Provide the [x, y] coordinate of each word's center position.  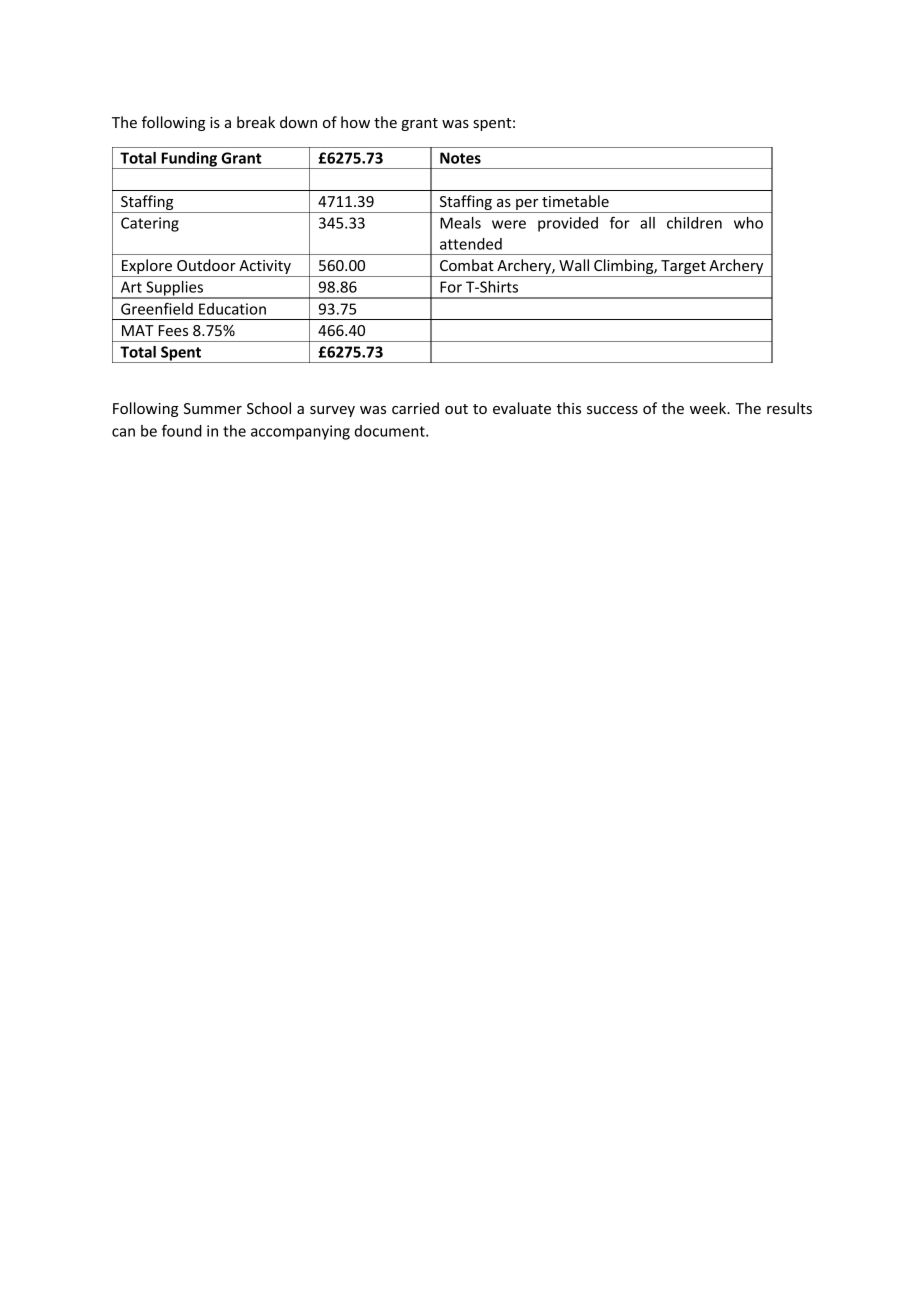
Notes [460, 158]
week [709, 408]
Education [232, 309]
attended [471, 244]
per [527, 206]
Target [683, 268]
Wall [574, 265]
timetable [575, 201]
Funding [189, 160]
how [355, 122]
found [182, 430]
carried [415, 408]
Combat [467, 265]
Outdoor [206, 265]
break [256, 122]
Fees [173, 330]
